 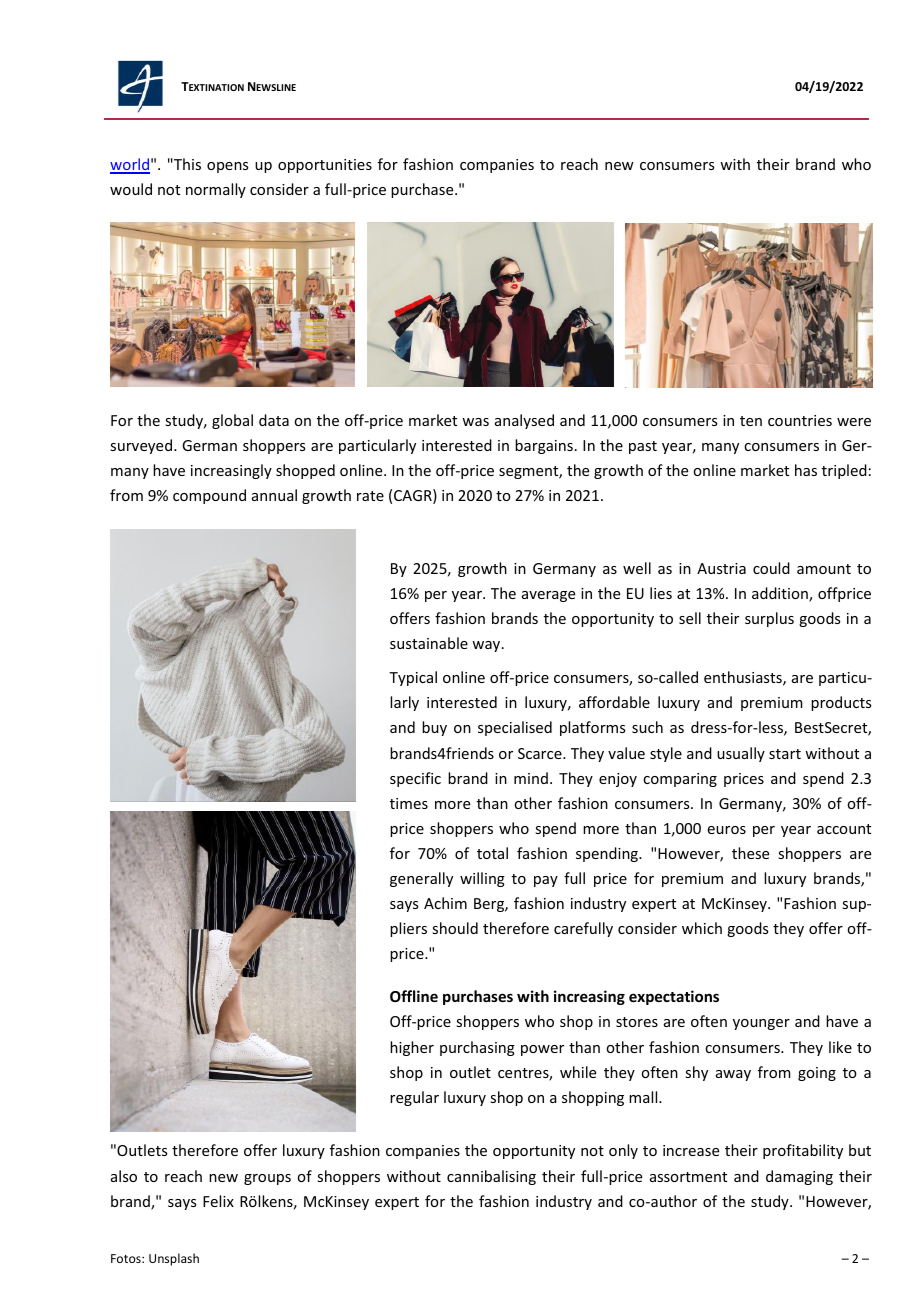 What do you see at coordinates (515, 728) in the screenshot?
I see `specialised` at bounding box center [515, 728].
